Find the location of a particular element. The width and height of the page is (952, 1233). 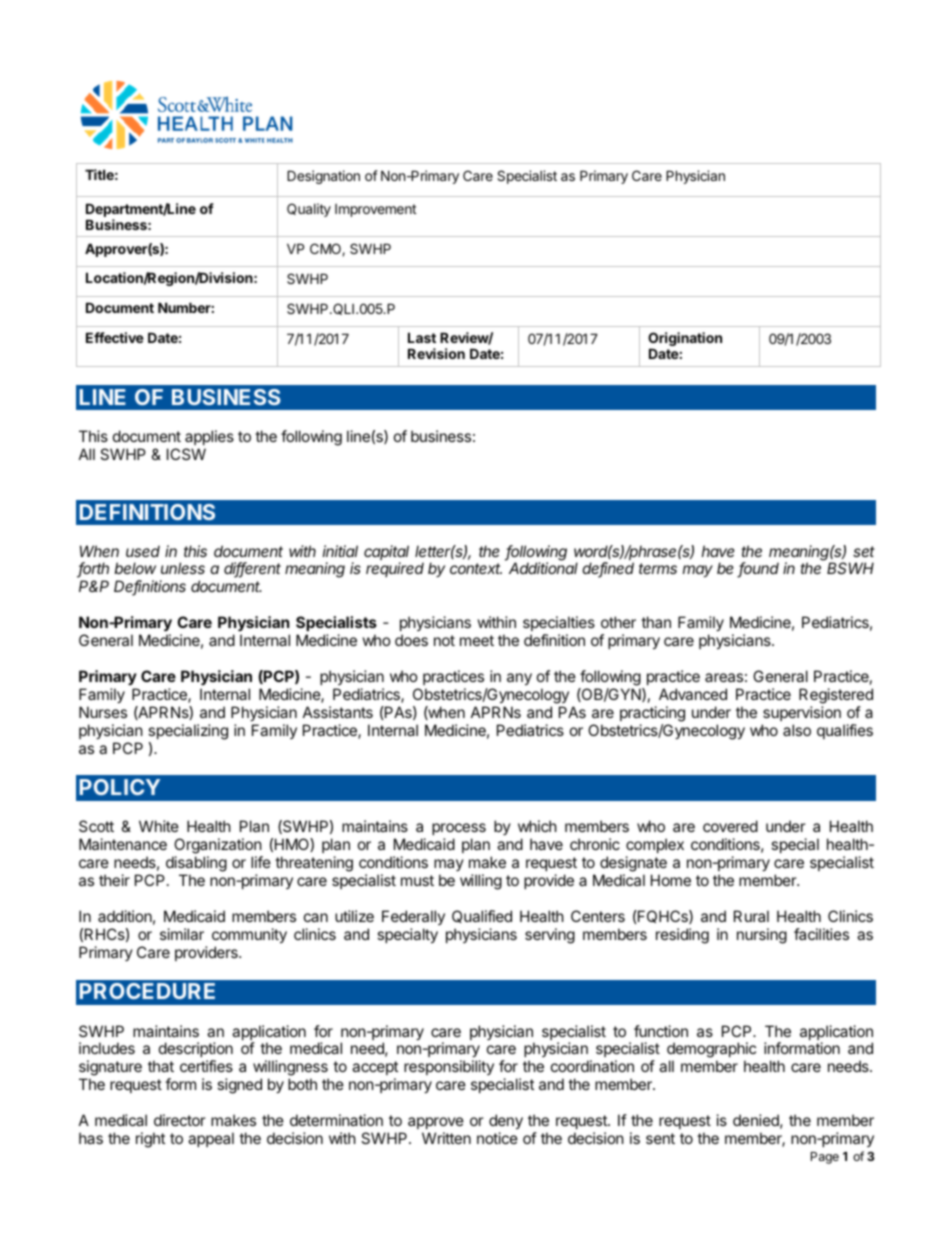

Revision is located at coordinates (436, 353).
